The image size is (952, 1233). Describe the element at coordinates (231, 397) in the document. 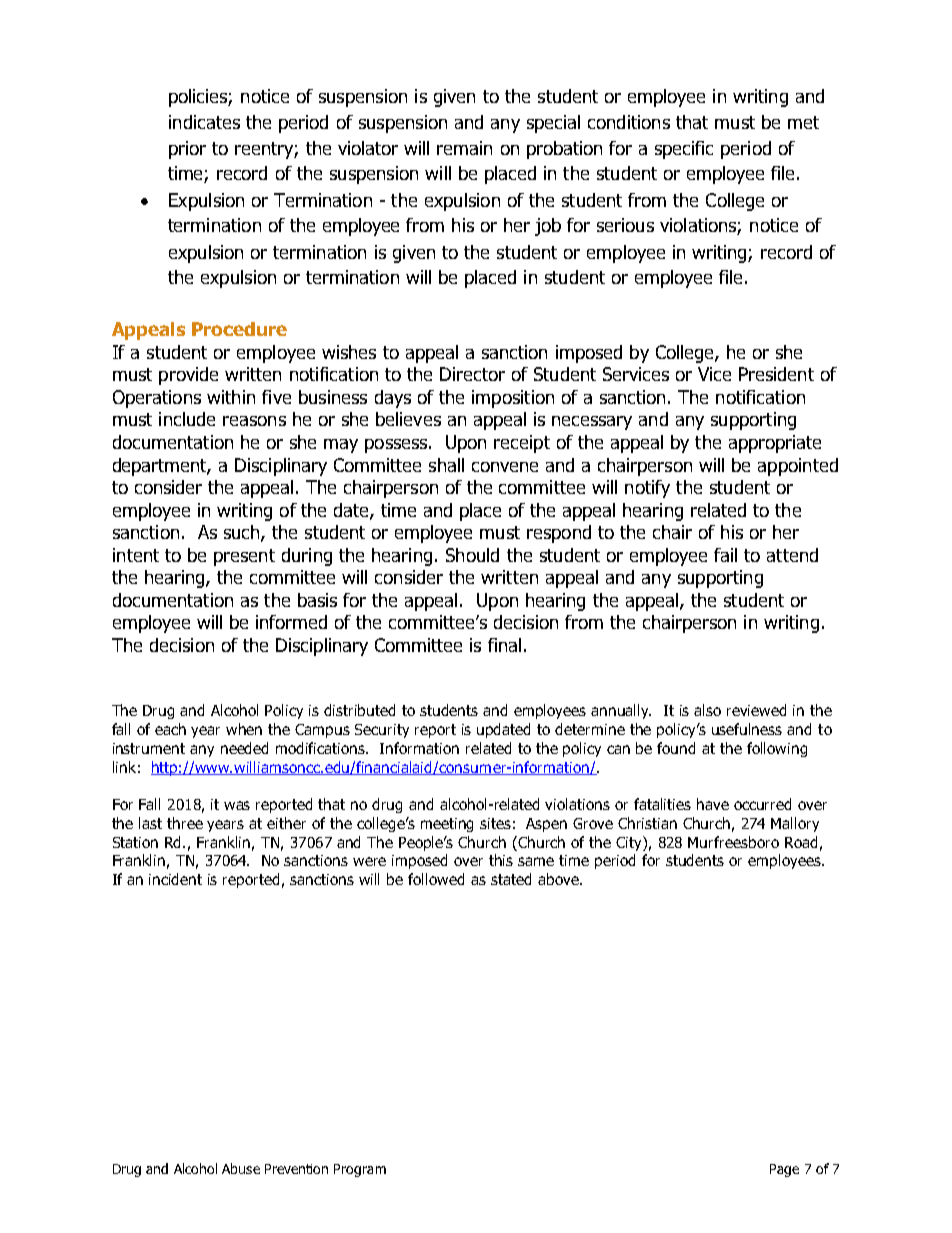

I see `within` at that location.
